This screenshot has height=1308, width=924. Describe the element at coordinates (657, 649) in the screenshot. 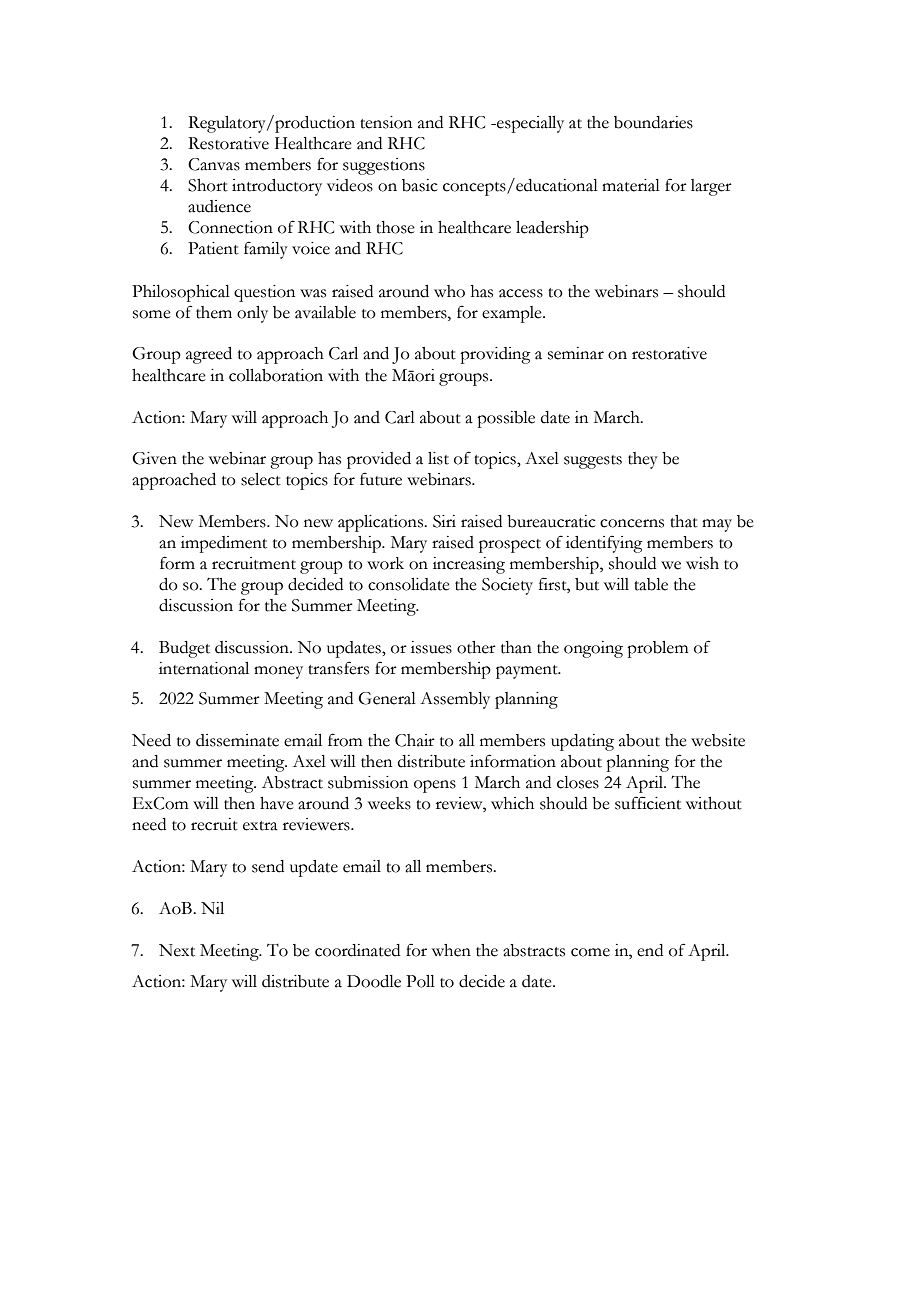

I see `problem` at that location.
